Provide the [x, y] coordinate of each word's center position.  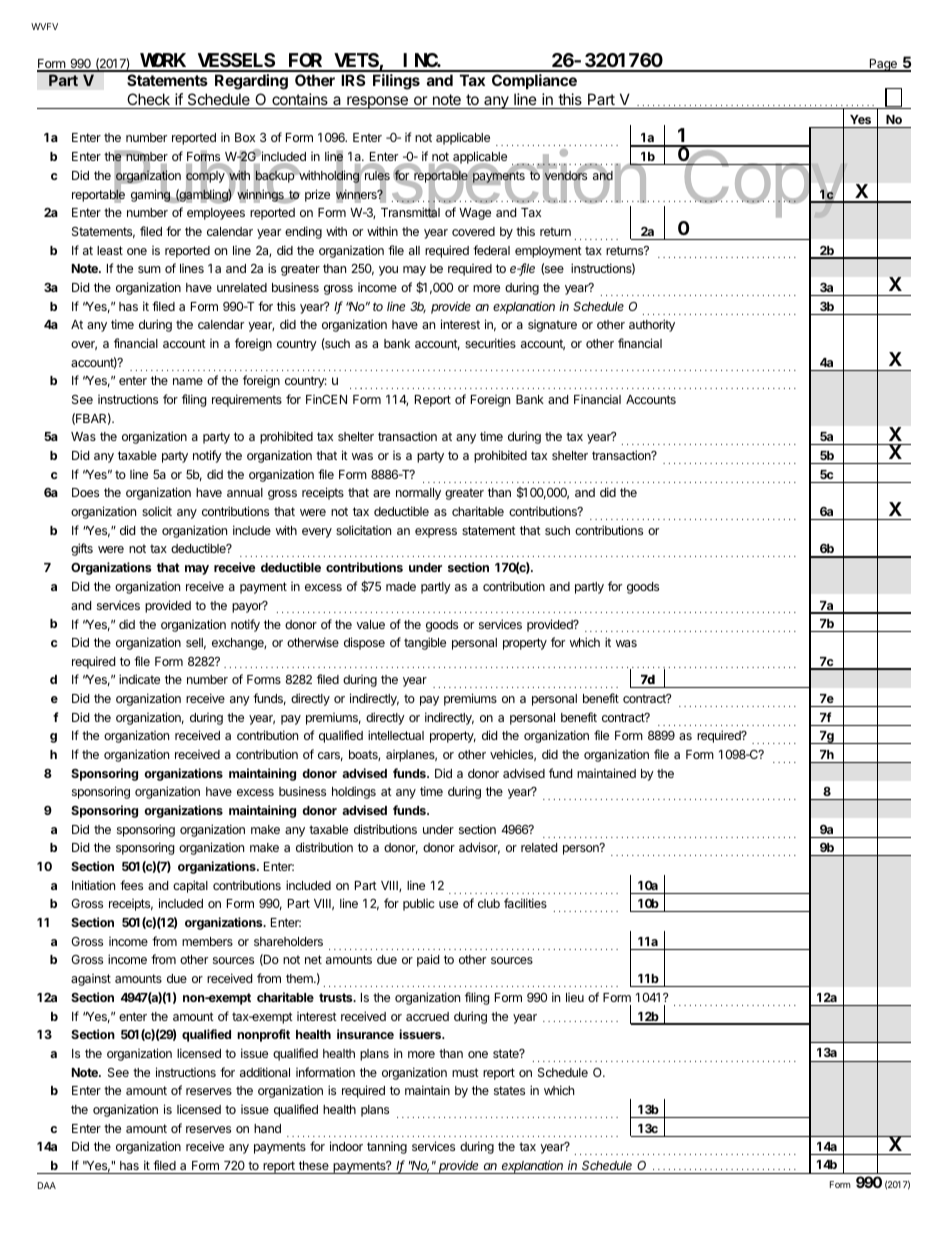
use [448, 904]
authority [652, 325]
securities [490, 343]
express [436, 533]
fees [131, 885]
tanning [387, 1148]
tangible [425, 643]
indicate [139, 679]
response [377, 102]
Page [883, 65]
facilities [525, 903]
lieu [575, 997]
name [188, 381]
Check [148, 99]
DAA [47, 1185]
